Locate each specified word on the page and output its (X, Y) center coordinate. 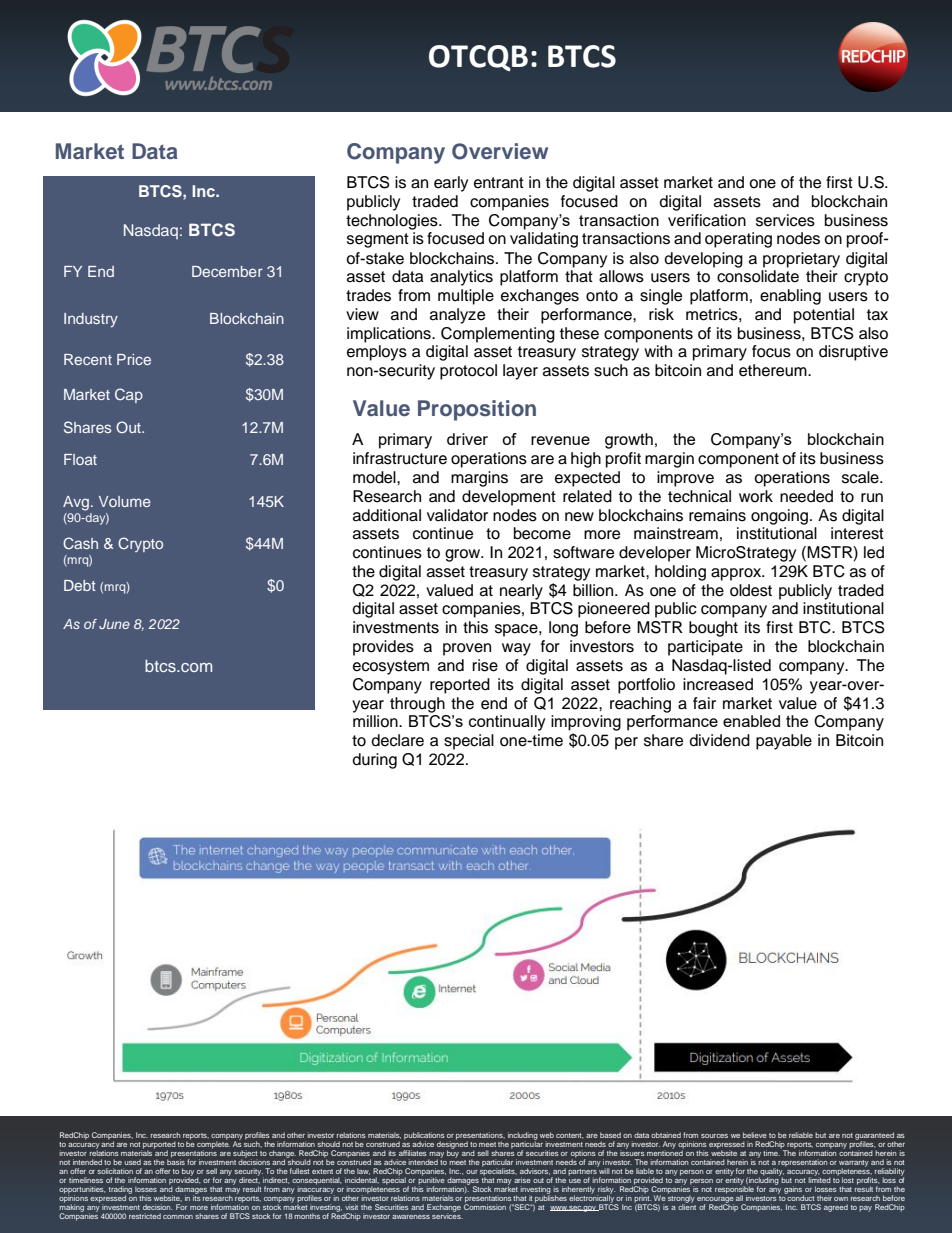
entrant (499, 183)
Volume (125, 501)
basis (176, 1161)
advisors (535, 1171)
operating (738, 240)
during (374, 761)
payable (784, 742)
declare (397, 740)
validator (457, 515)
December (227, 271)
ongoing (781, 517)
